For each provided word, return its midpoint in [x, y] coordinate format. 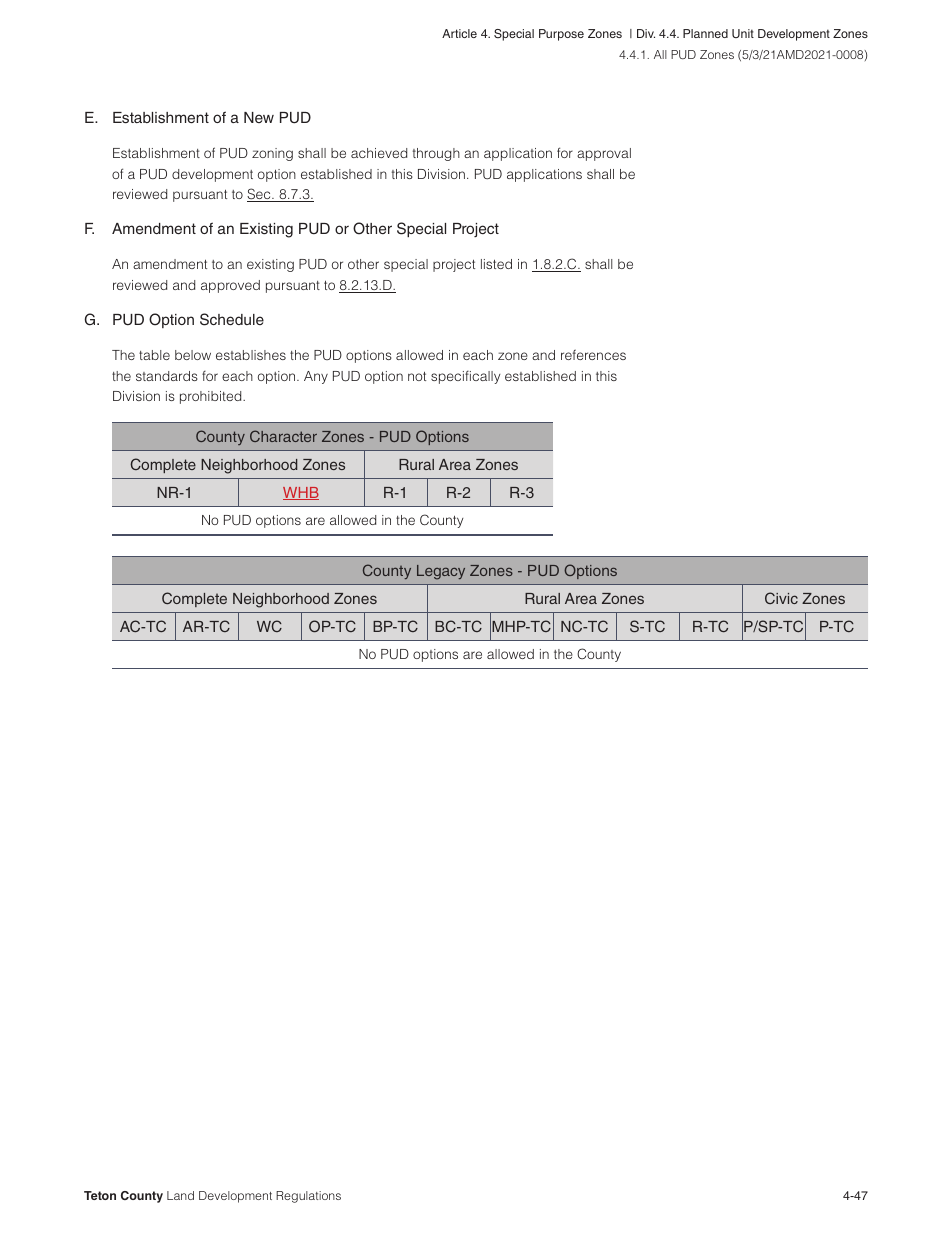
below [193, 355]
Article [459, 33]
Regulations [308, 1197]
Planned [705, 33]
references [593, 354]
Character [283, 436]
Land [180, 1195]
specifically [465, 377]
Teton [100, 1195]
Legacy [441, 572]
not [417, 376]
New [259, 117]
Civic [781, 598]
